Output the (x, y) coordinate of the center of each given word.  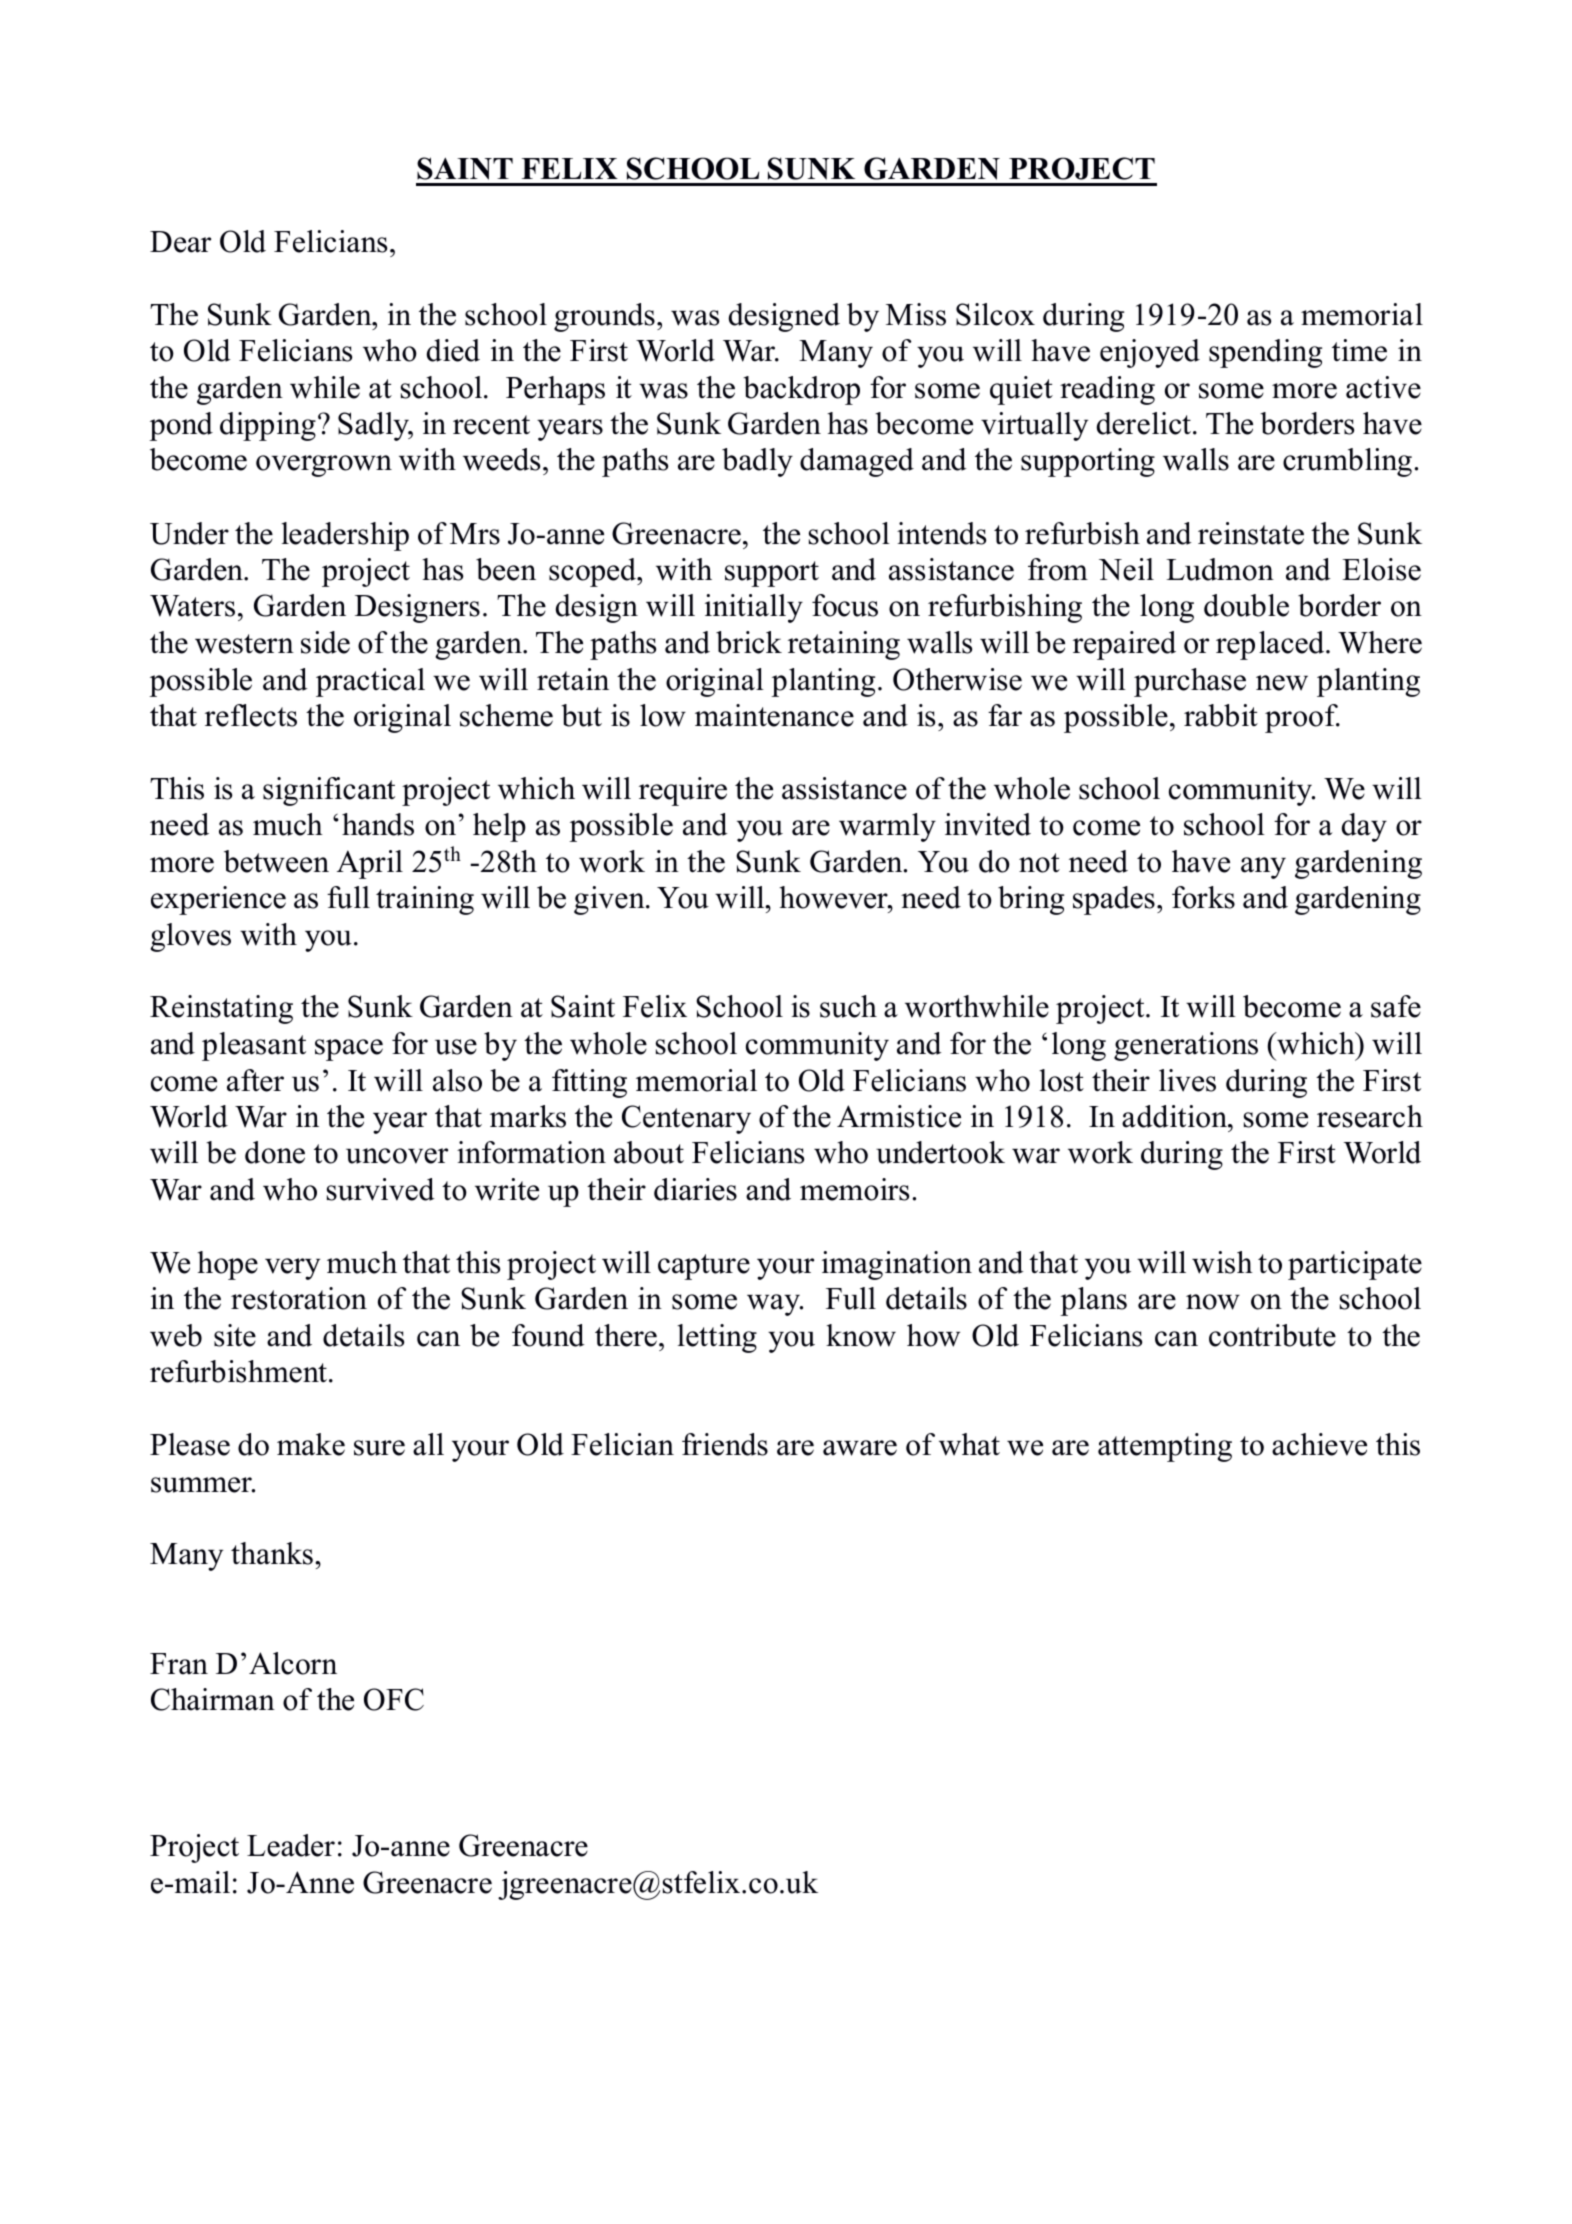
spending (1265, 353)
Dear (180, 242)
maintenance (774, 715)
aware (860, 1448)
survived (381, 1189)
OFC (394, 1699)
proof (1302, 718)
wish (1222, 1262)
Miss (916, 314)
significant (329, 791)
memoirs (854, 1189)
